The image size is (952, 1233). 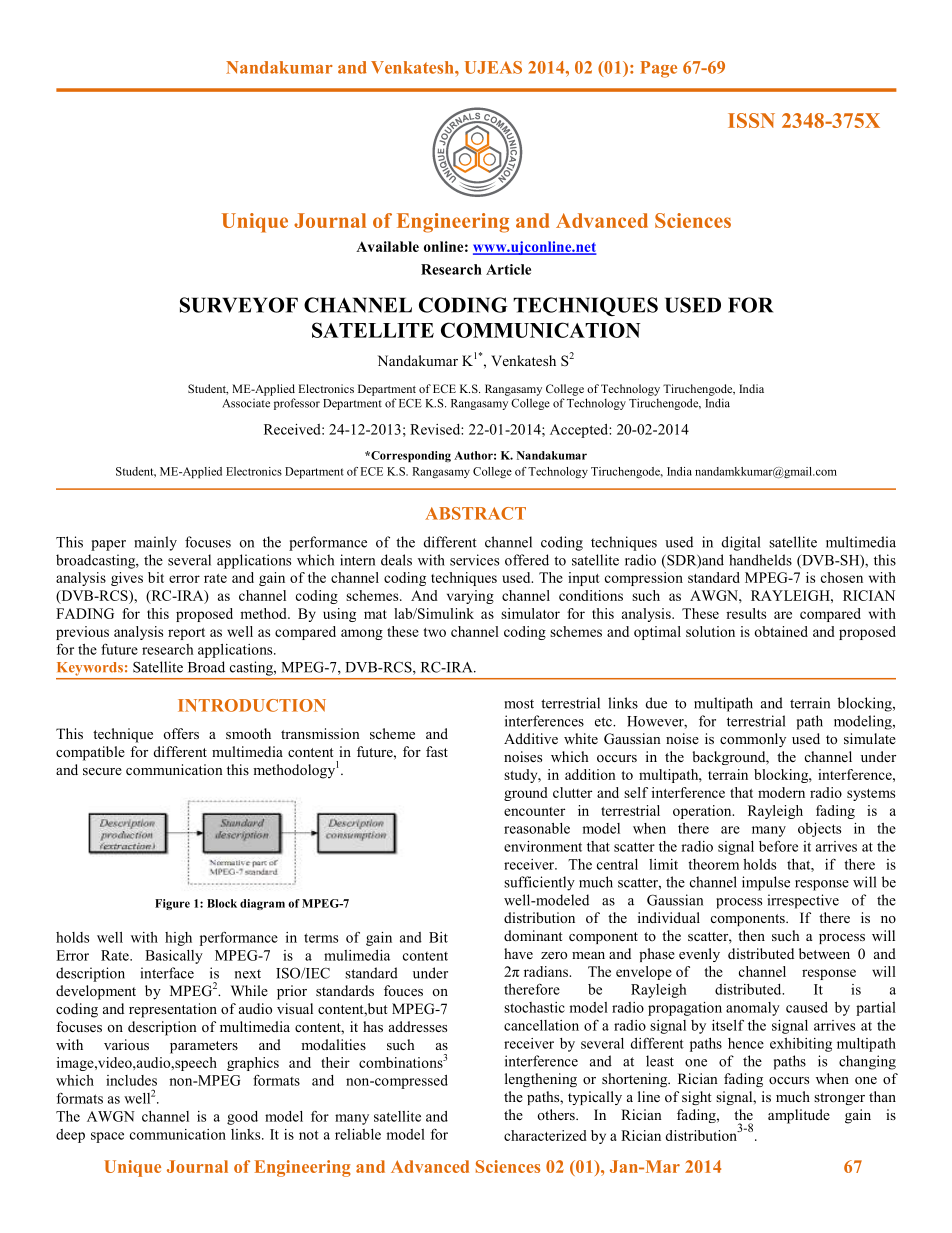 I want to click on Page, so click(x=658, y=69).
